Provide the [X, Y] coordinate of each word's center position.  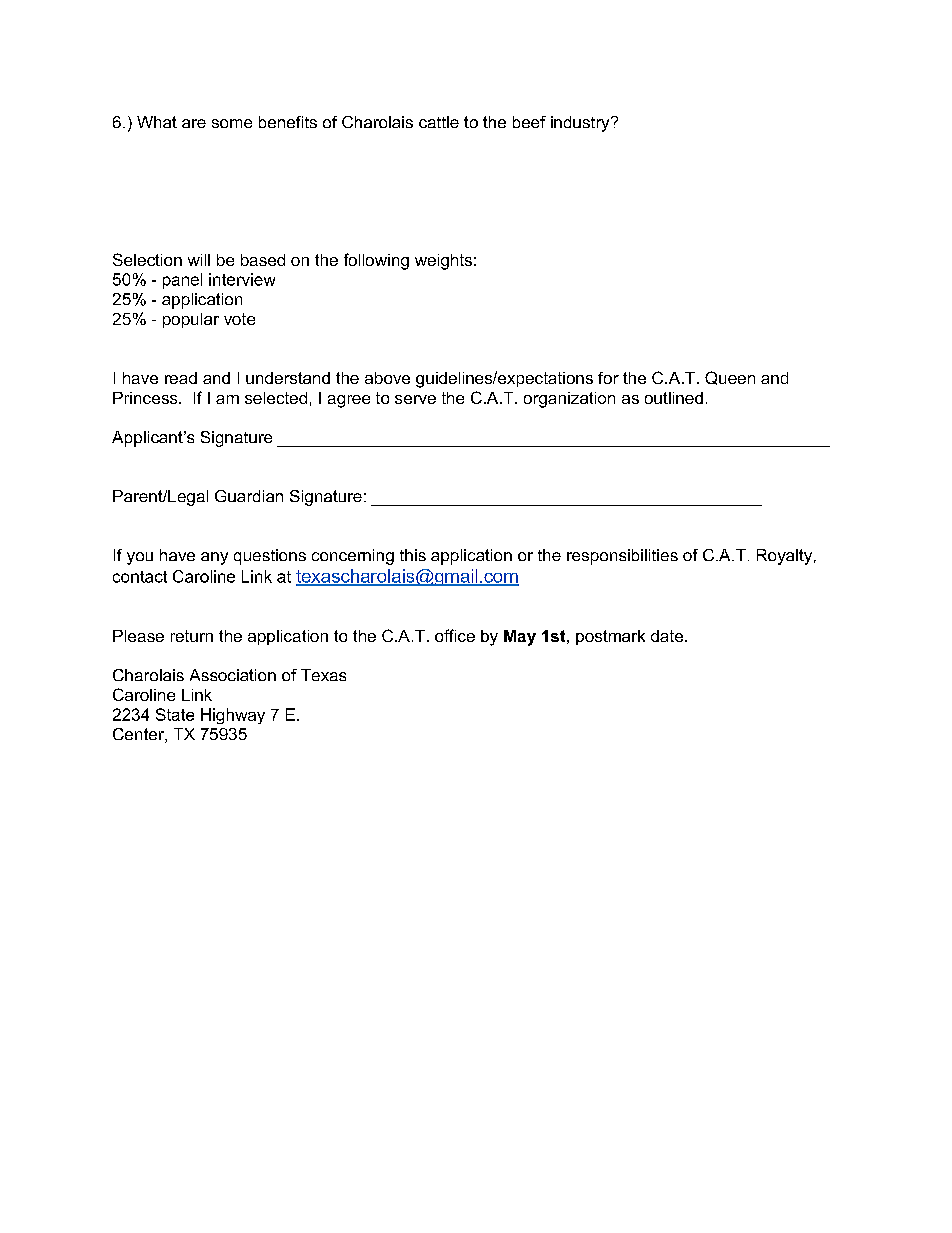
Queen [730, 378]
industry [581, 124]
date [668, 636]
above [387, 378]
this [413, 555]
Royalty [786, 557]
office [455, 635]
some [232, 123]
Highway [233, 716]
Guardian [249, 496]
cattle [439, 122]
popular [191, 320]
